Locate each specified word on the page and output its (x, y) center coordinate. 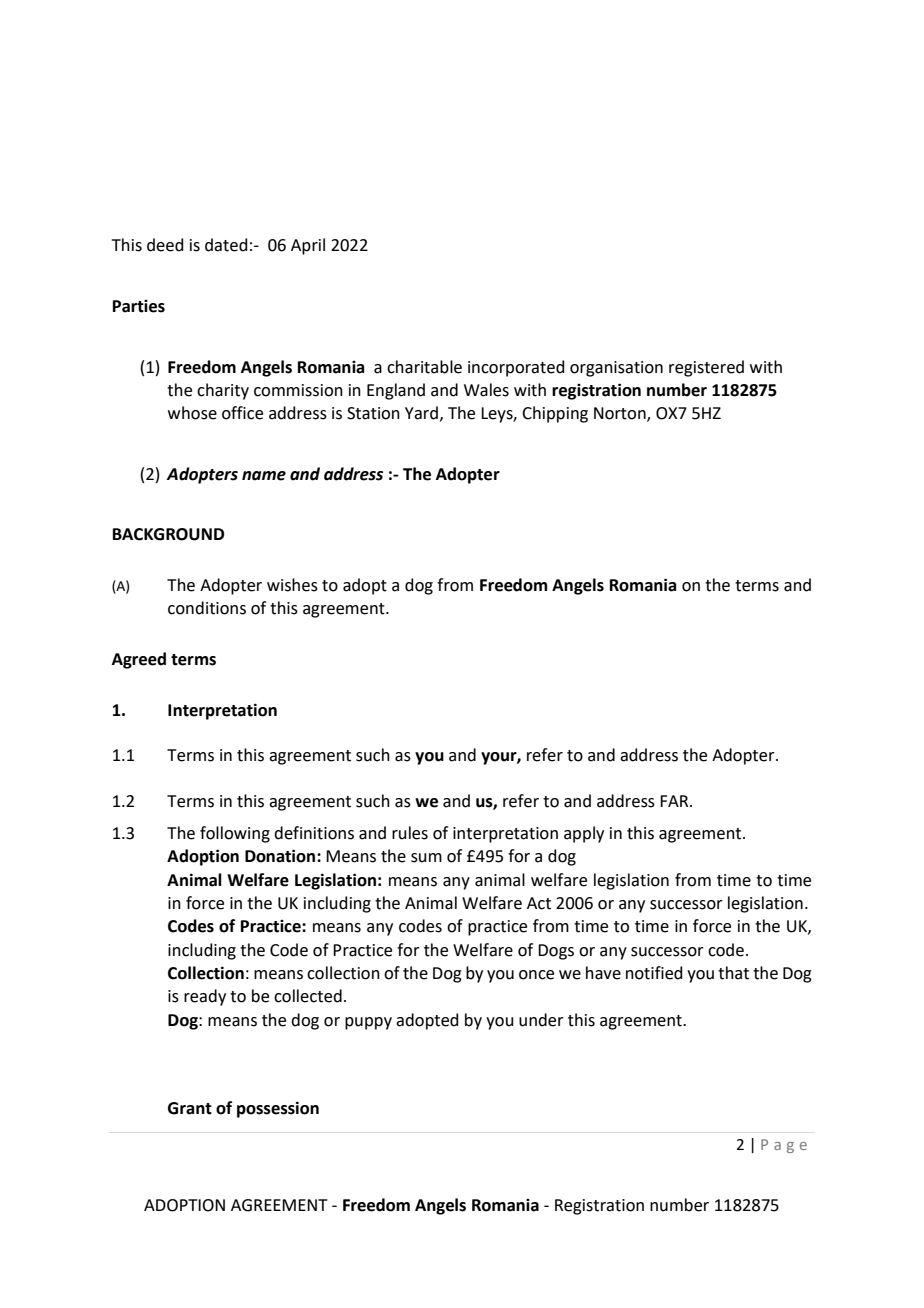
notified (654, 973)
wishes (292, 585)
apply (584, 834)
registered (706, 368)
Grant (190, 1108)
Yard (421, 413)
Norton (621, 414)
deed (165, 245)
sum (426, 858)
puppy (368, 1023)
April (308, 246)
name (264, 476)
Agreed (139, 660)
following (235, 834)
